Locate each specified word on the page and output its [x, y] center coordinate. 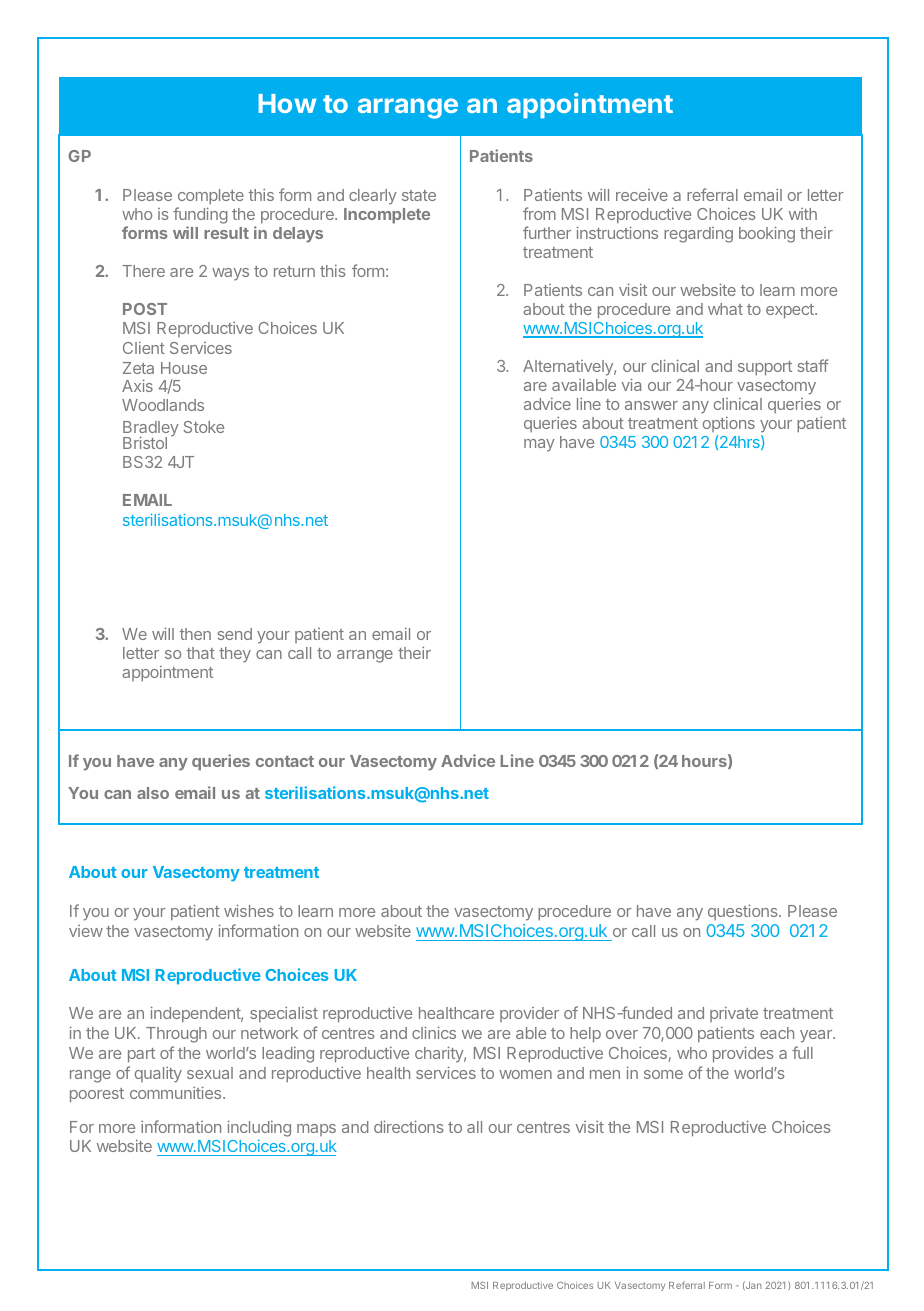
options [729, 424]
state [419, 195]
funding [200, 215]
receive [642, 195]
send [235, 634]
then [195, 634]
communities [177, 1092]
